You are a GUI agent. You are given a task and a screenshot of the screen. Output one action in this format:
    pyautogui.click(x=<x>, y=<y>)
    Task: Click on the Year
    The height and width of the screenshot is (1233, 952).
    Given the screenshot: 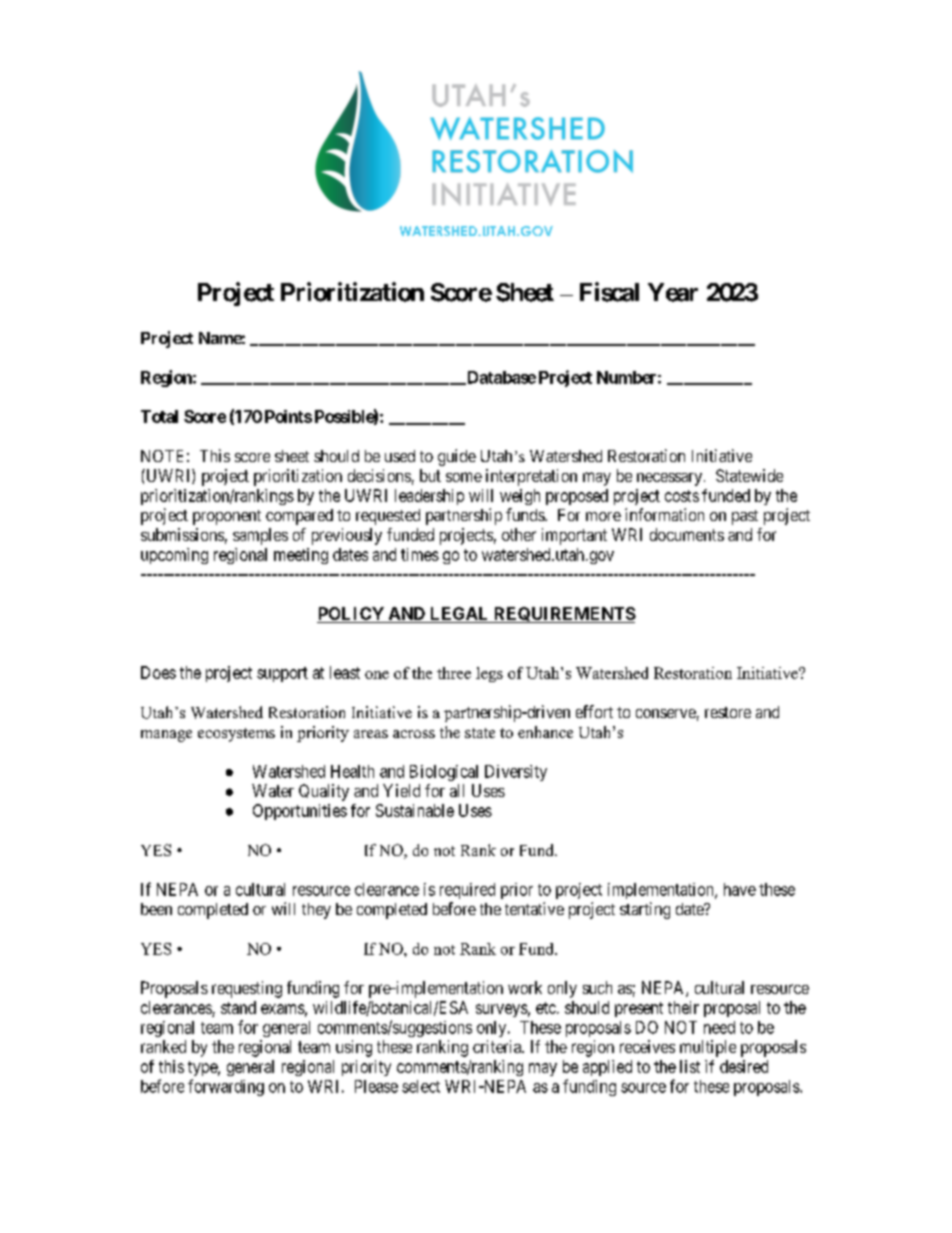 What is the action you would take?
    pyautogui.click(x=673, y=292)
